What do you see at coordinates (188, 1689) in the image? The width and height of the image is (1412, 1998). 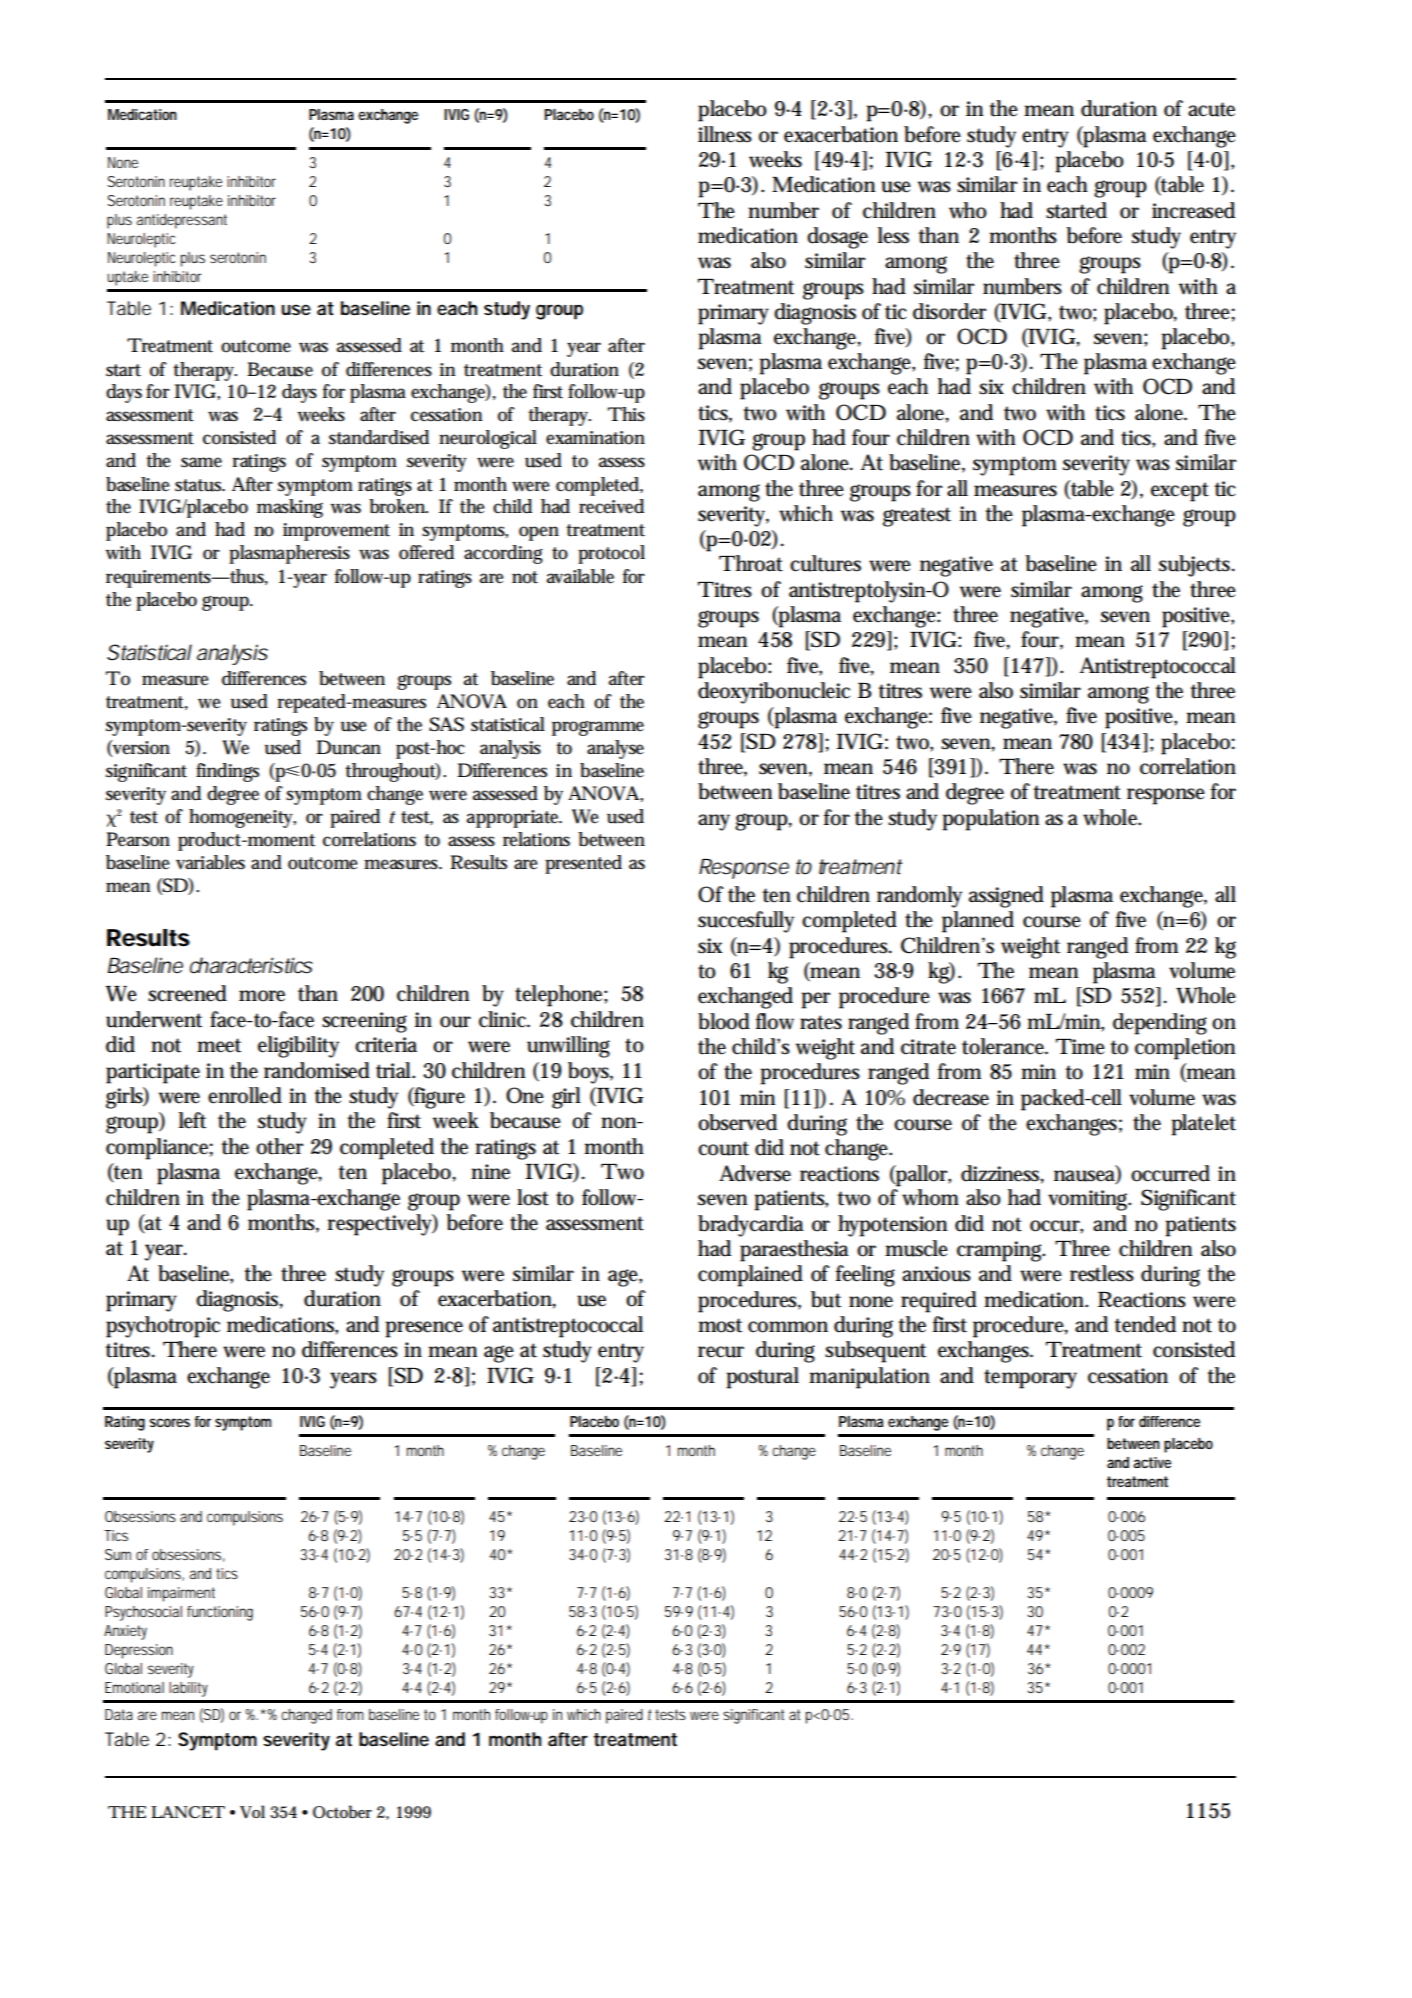 I see `lability` at bounding box center [188, 1689].
